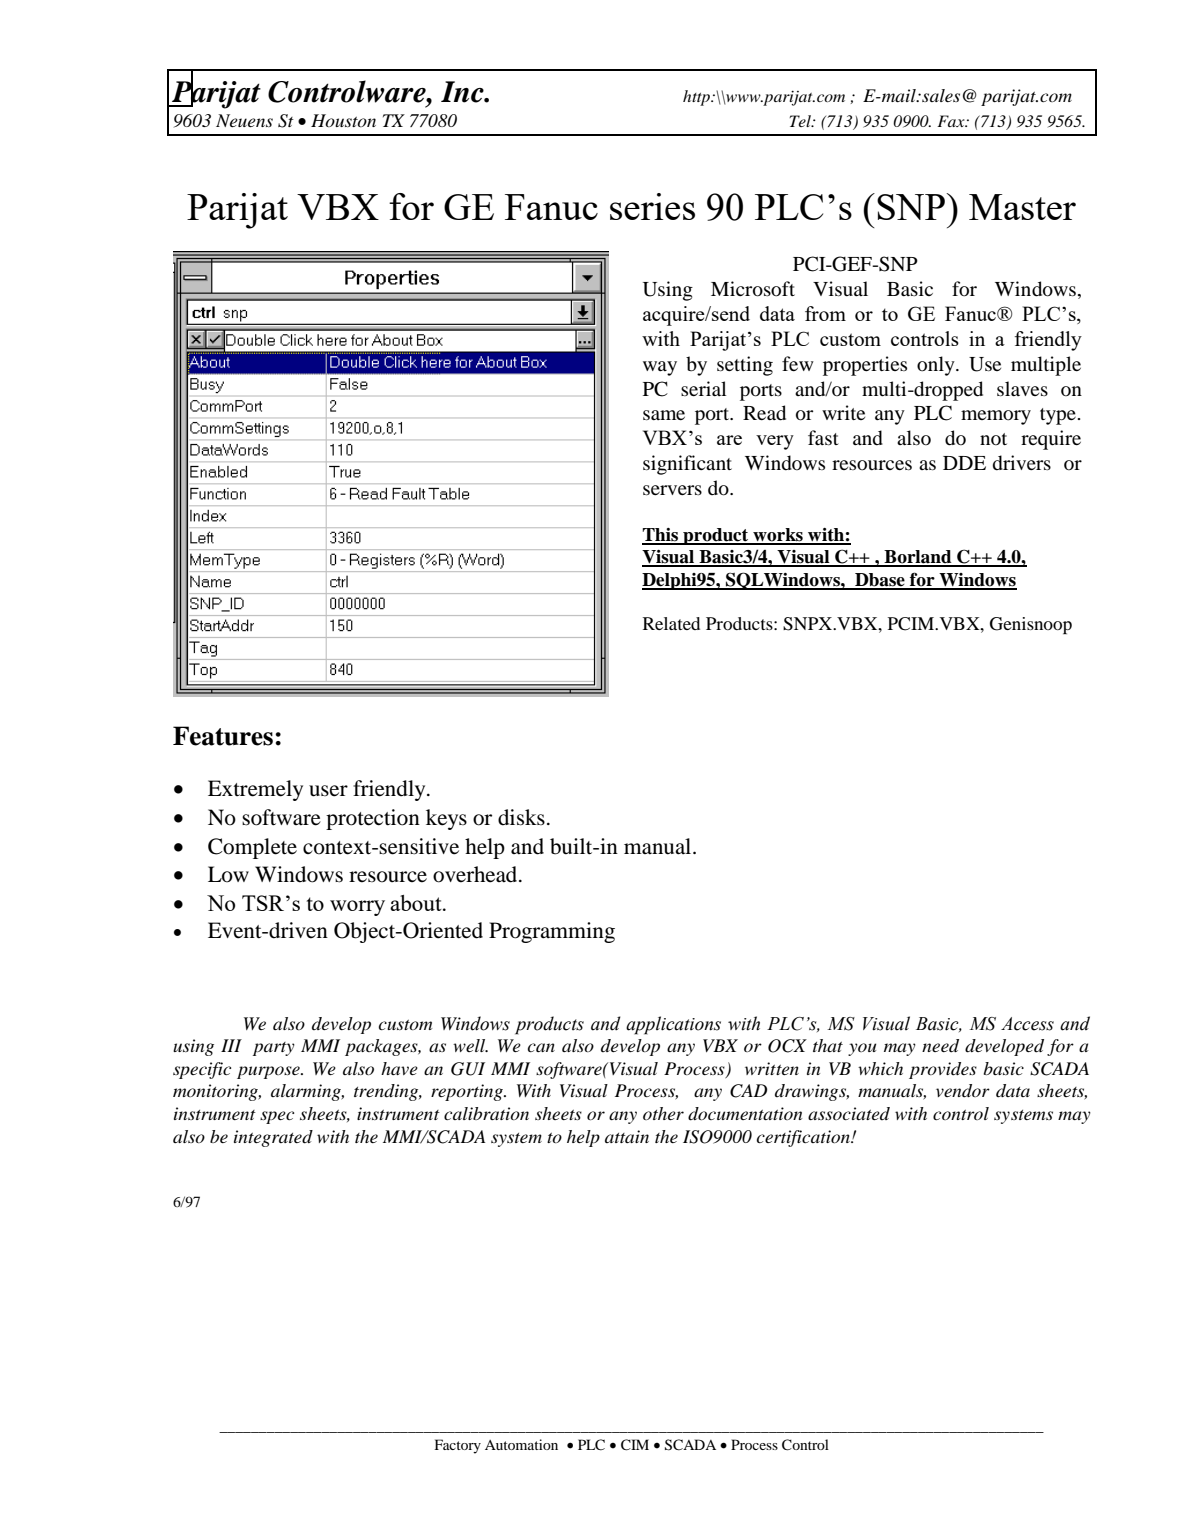 This screenshot has width=1177, height=1523. What do you see at coordinates (343, 120) in the screenshot?
I see `Houston` at bounding box center [343, 120].
